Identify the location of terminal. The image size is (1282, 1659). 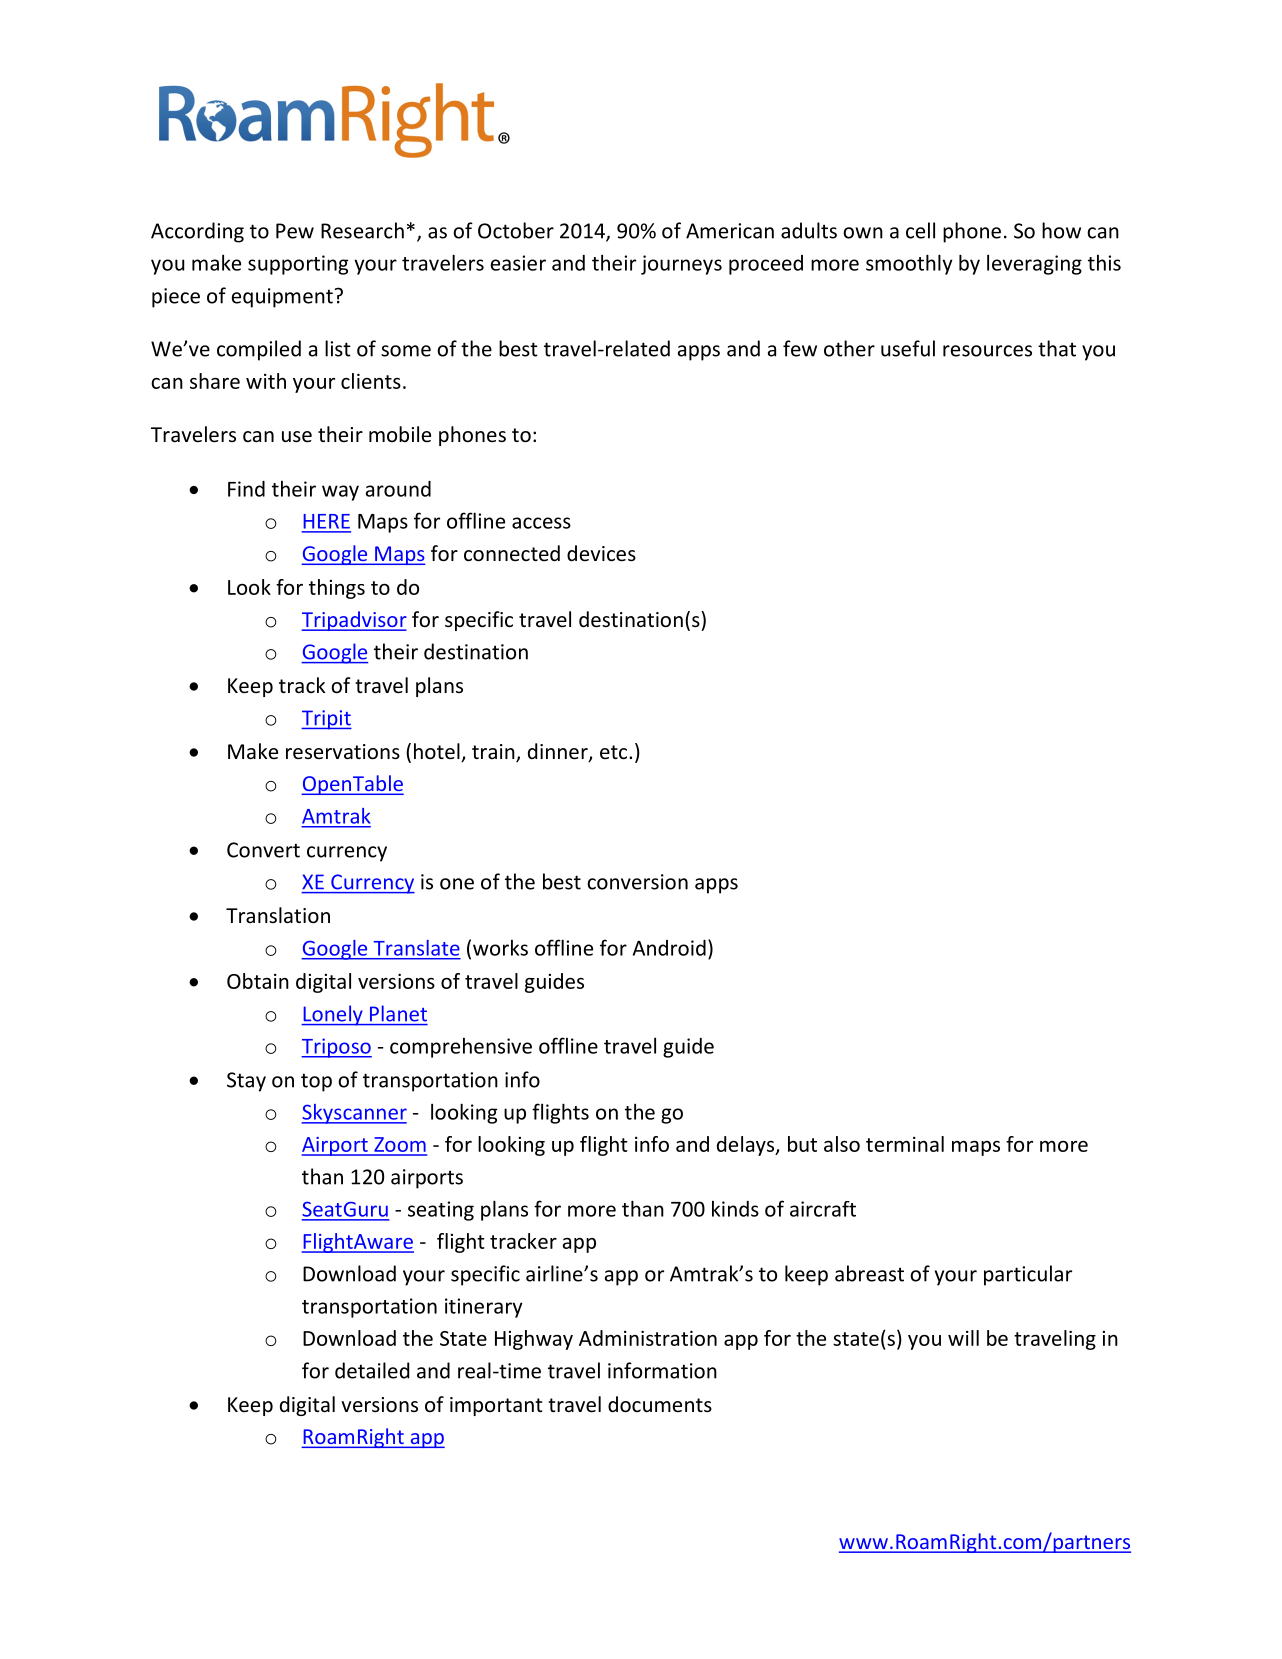
(905, 1144).
